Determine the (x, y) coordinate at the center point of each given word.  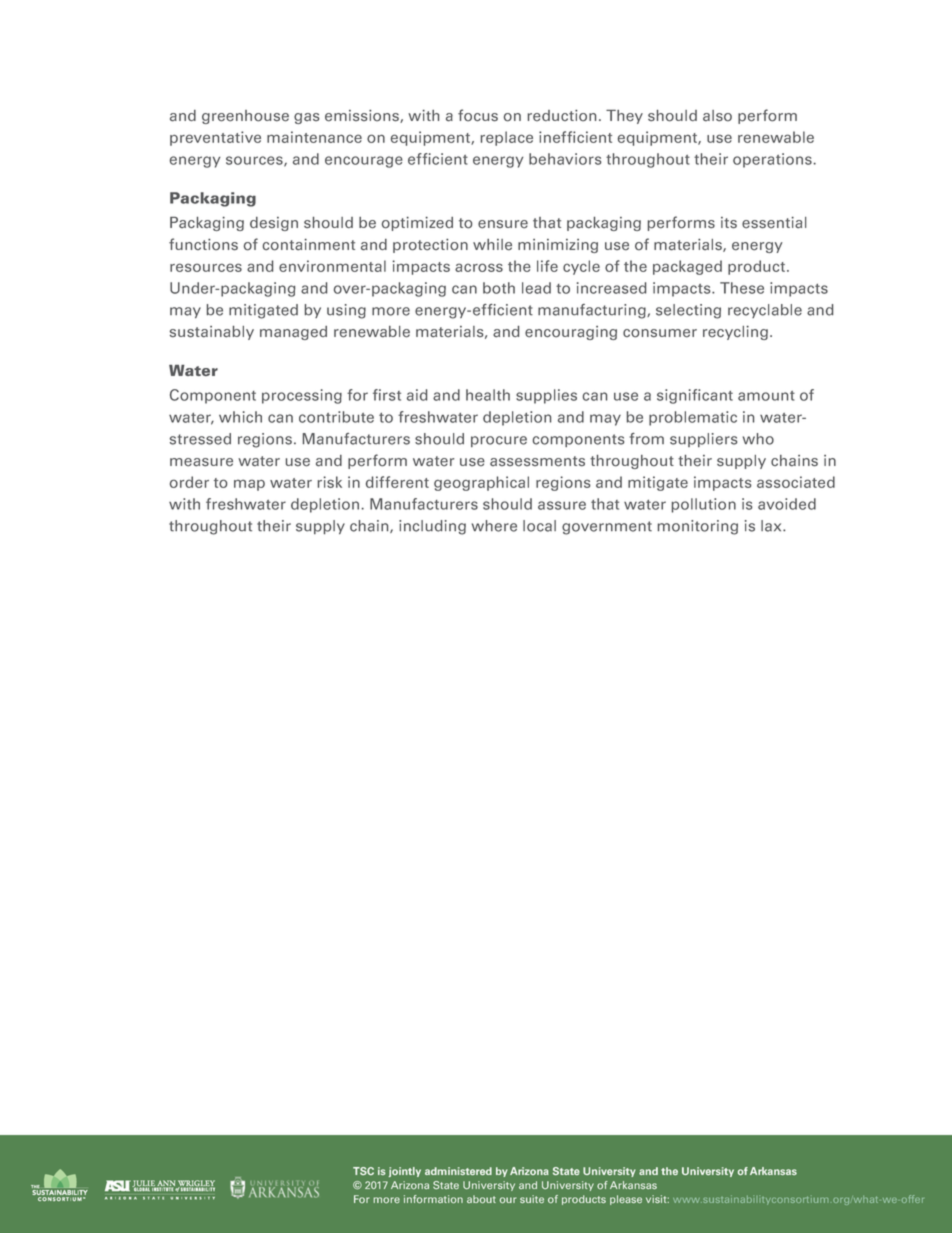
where (494, 526)
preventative (215, 138)
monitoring (698, 527)
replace (507, 138)
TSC (363, 1171)
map (249, 485)
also (717, 116)
